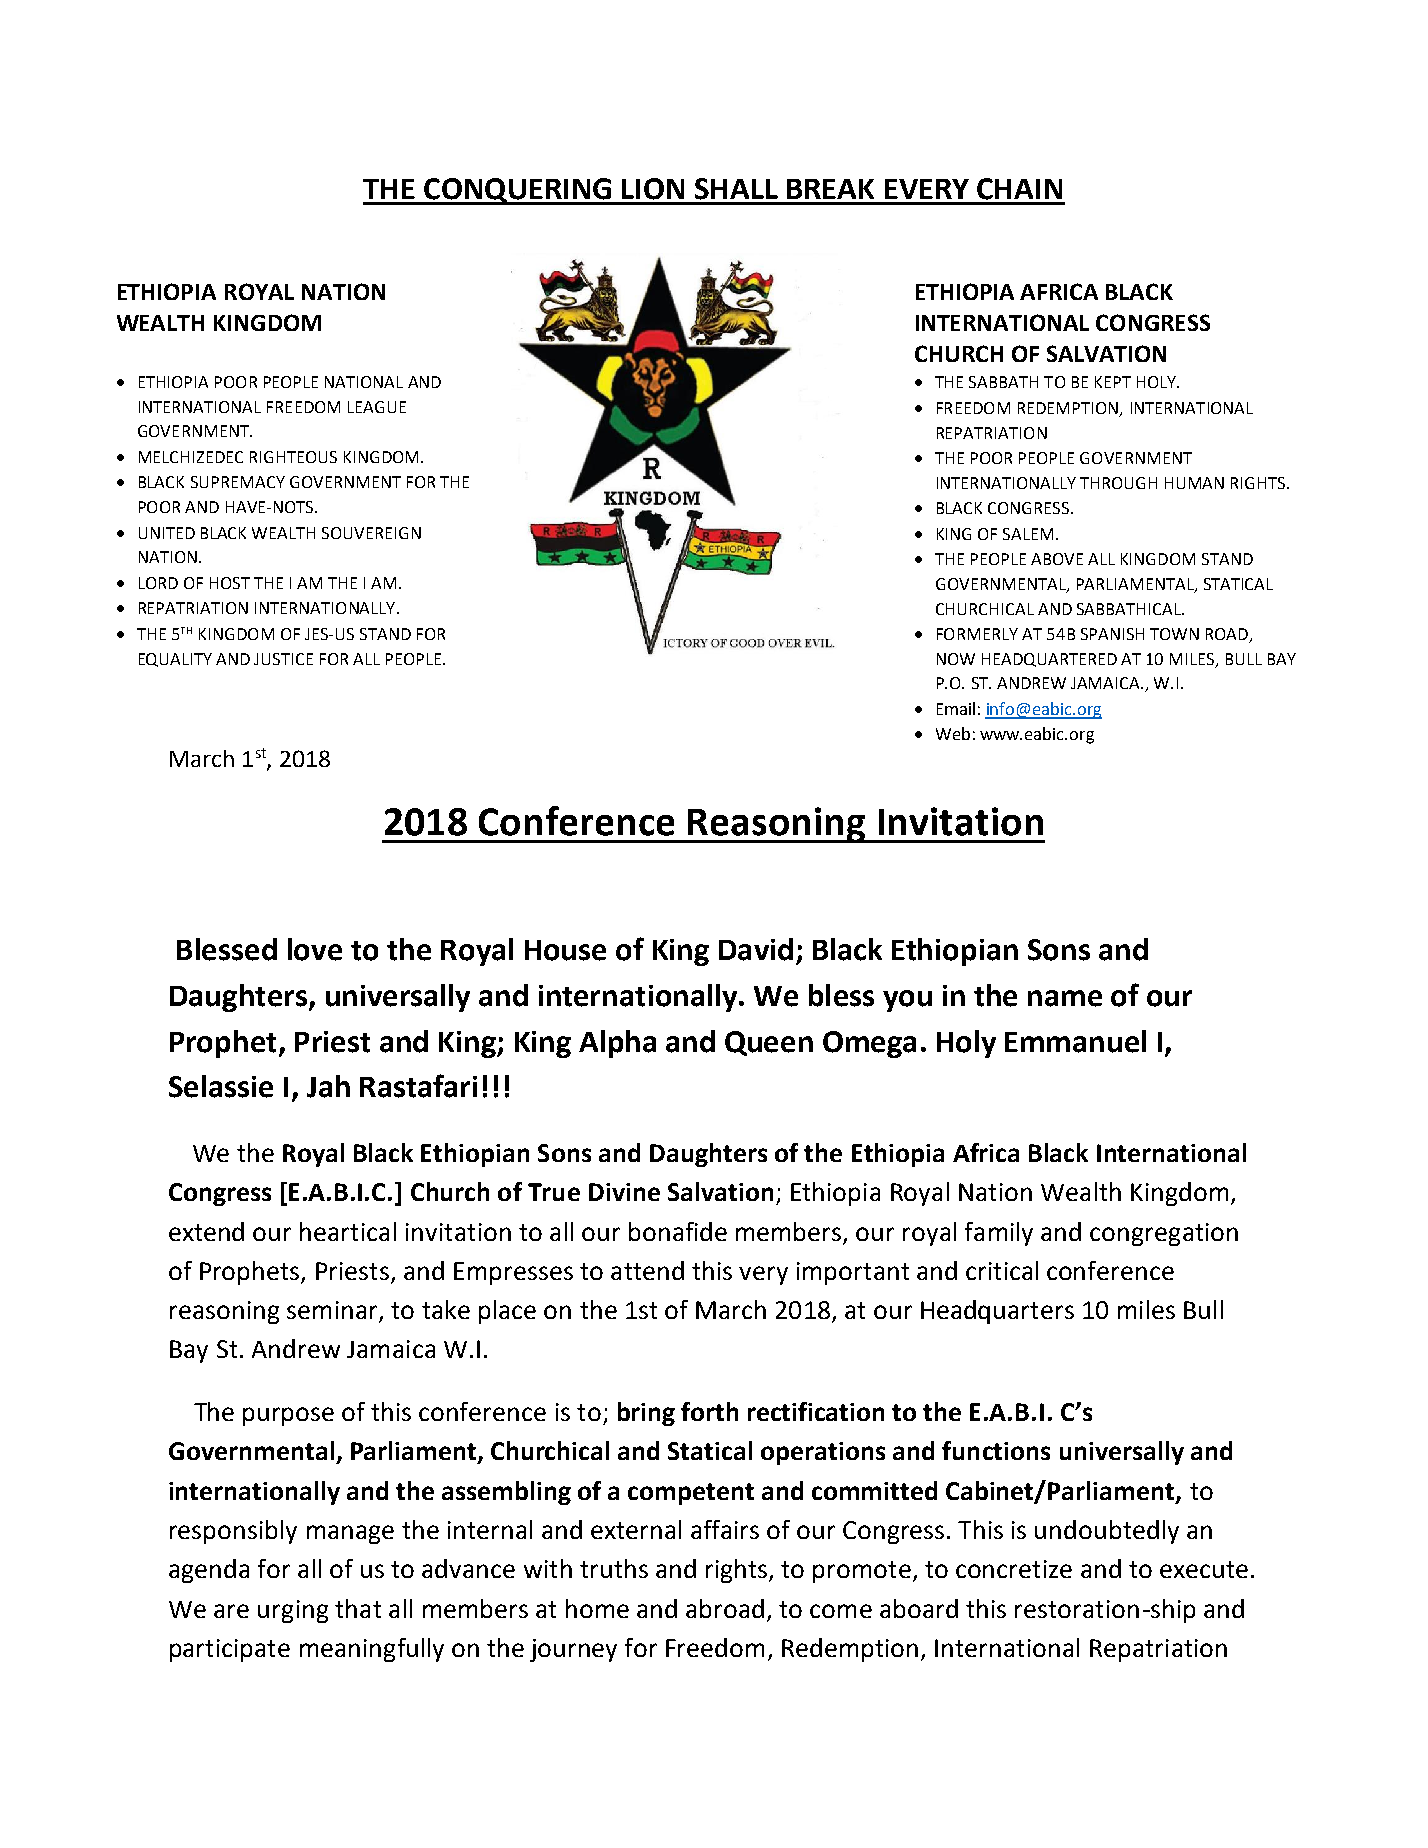 Image resolution: width=1428 pixels, height=1848 pixels. Describe the element at coordinates (293, 1611) in the page. I see `urging` at that location.
